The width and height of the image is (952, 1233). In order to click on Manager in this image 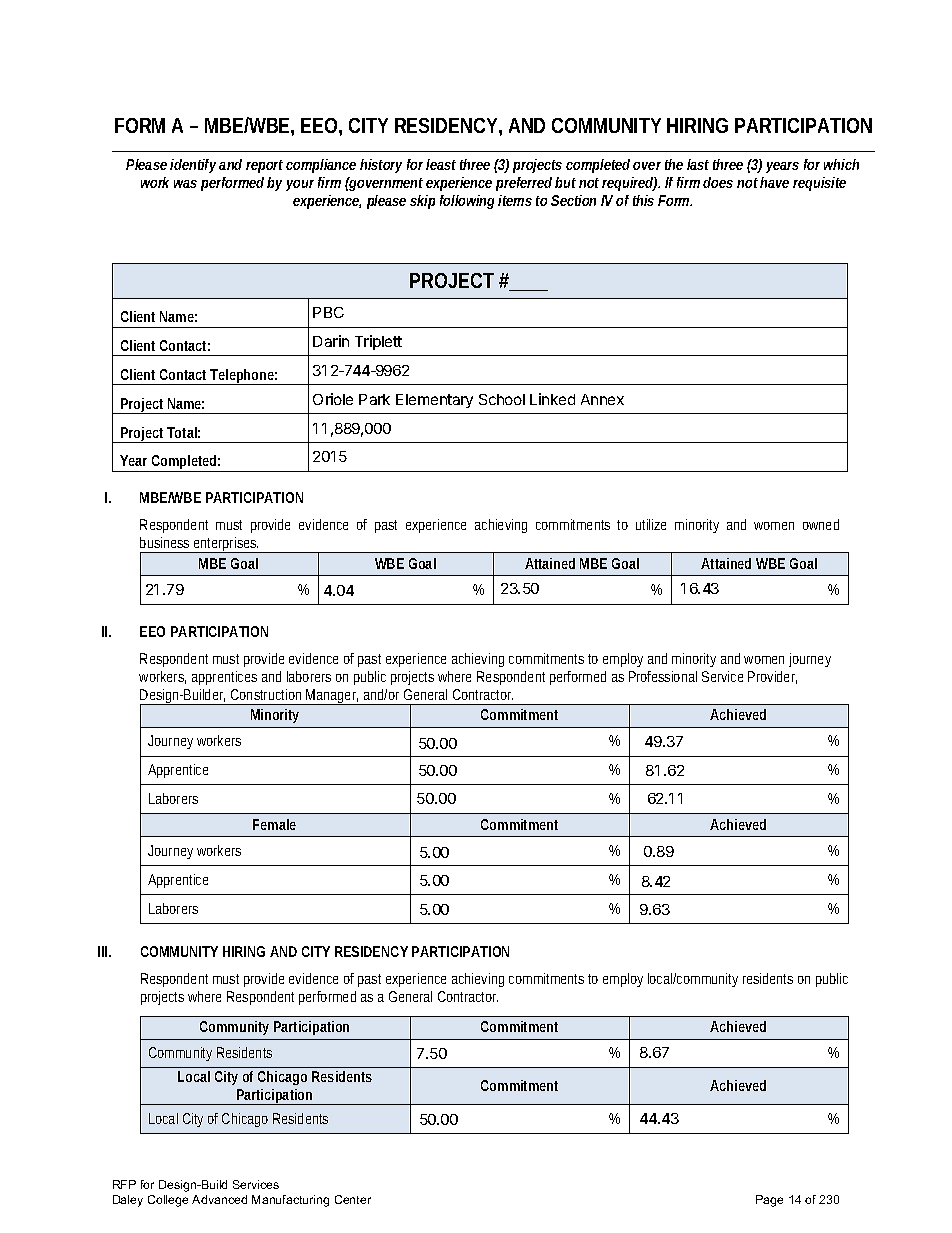, I will do `click(333, 697)`.
